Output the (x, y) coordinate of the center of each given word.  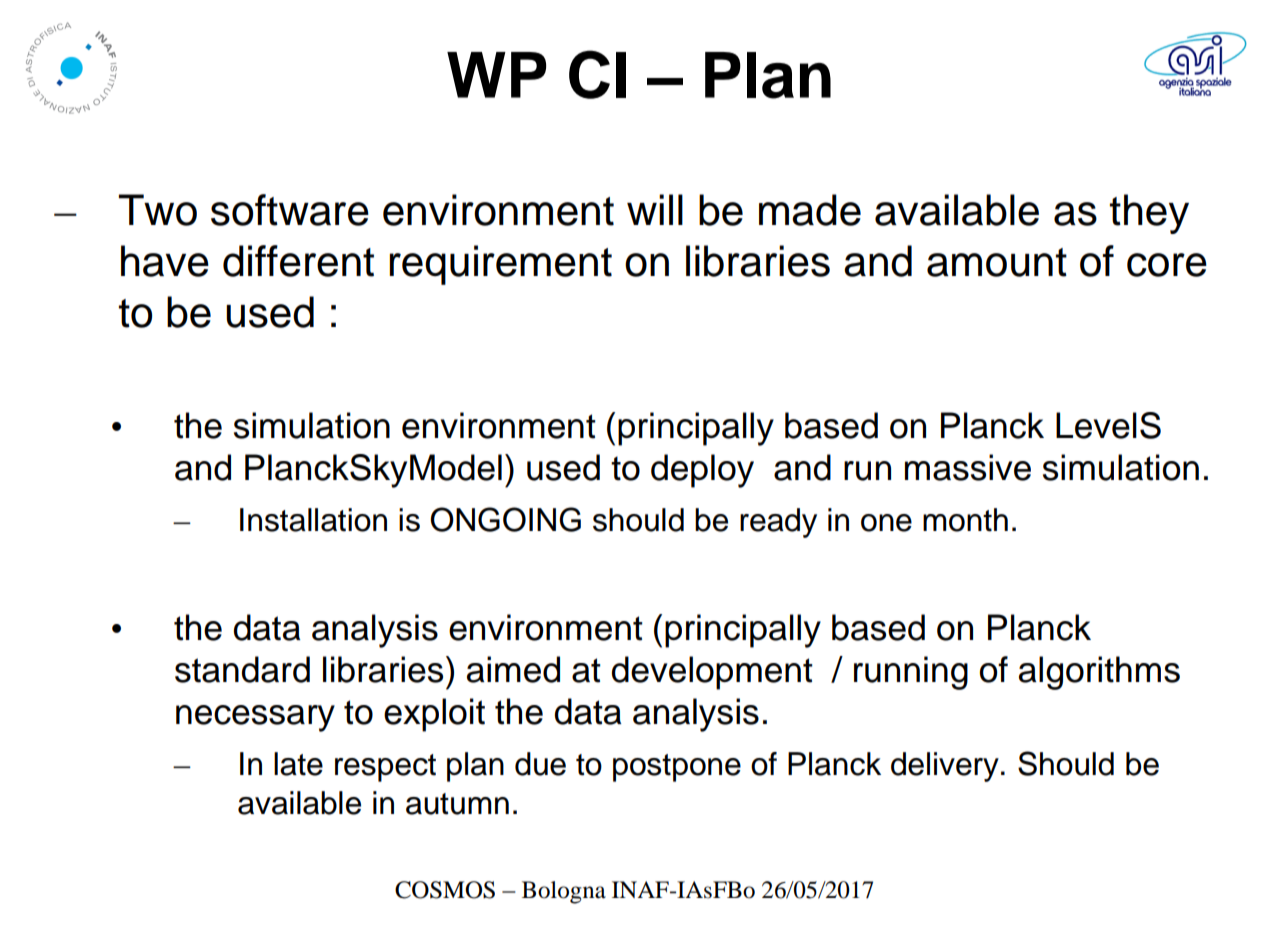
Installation (313, 520)
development (712, 673)
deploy (702, 471)
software (290, 210)
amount (997, 262)
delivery (945, 767)
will (655, 209)
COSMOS (445, 890)
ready (778, 523)
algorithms (1099, 673)
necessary (255, 718)
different (298, 261)
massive (968, 467)
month (965, 520)
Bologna (564, 892)
